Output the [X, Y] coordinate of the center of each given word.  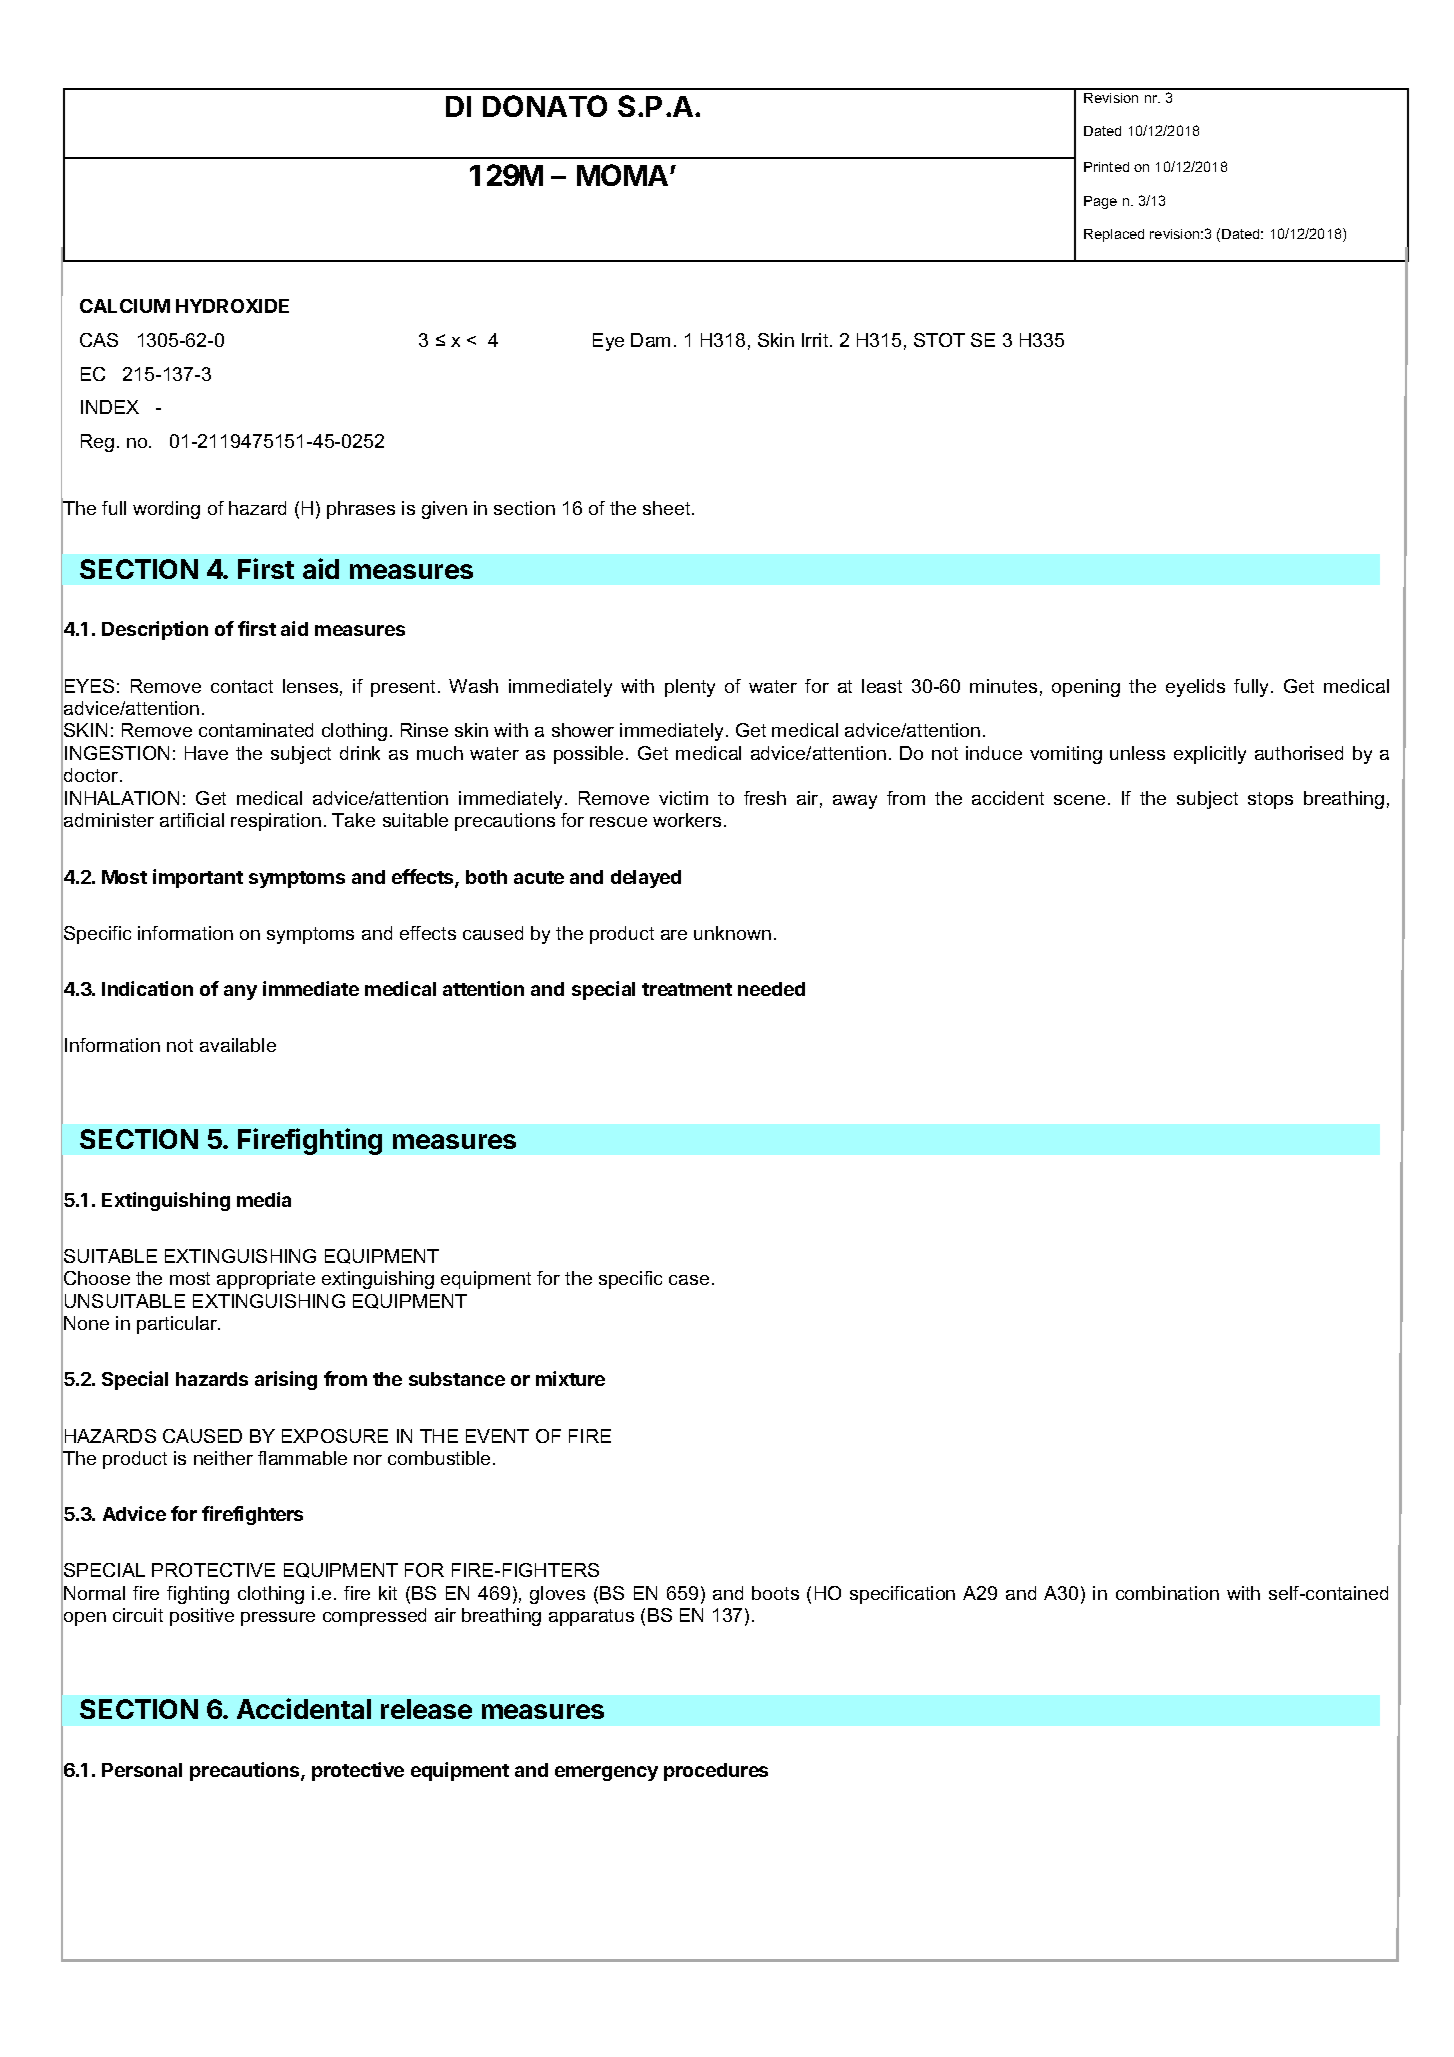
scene [1079, 800]
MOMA [622, 175]
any [240, 992]
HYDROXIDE [232, 306]
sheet [668, 508]
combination [1167, 1593]
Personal [142, 1770]
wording [166, 510]
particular [178, 1325]
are [674, 935]
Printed [1106, 167]
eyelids [1195, 688]
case [689, 1280]
